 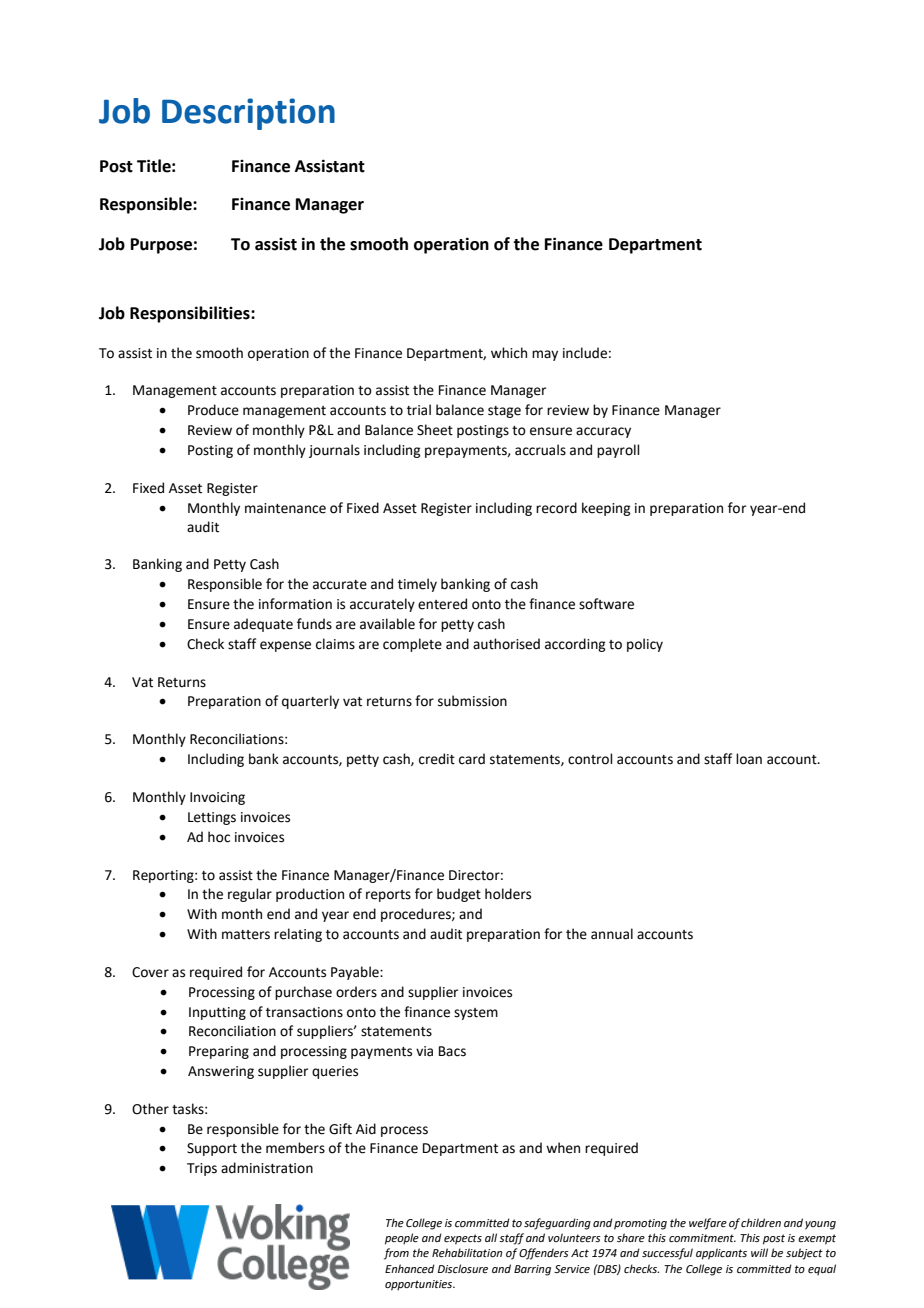 I want to click on payroll, so click(x=618, y=451).
